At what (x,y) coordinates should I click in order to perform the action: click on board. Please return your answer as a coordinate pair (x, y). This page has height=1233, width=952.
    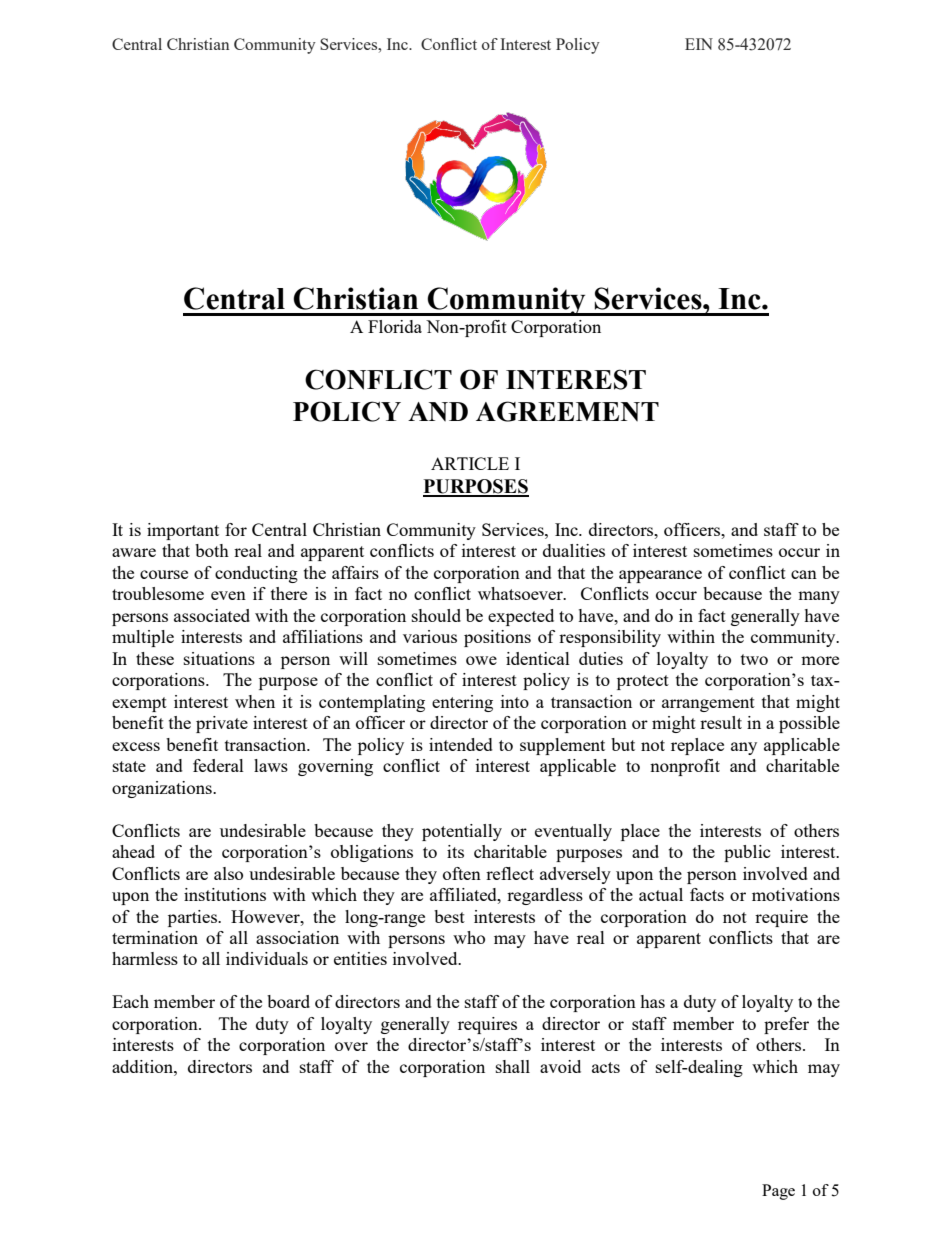
    Looking at the image, I should click on (288, 1001).
